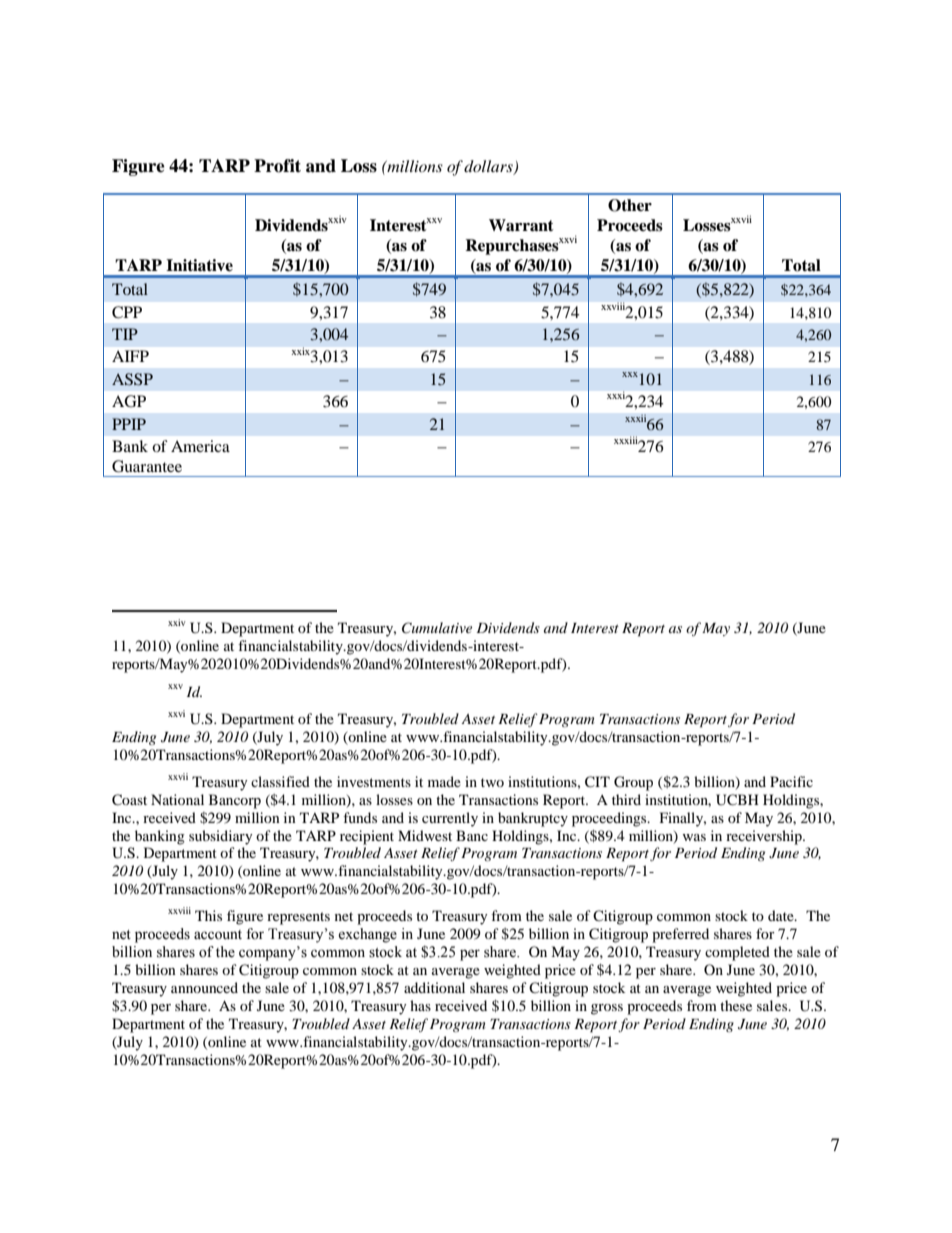 Image resolution: width=952 pixels, height=1233 pixels. What do you see at coordinates (521, 225) in the page?
I see `Warrant` at bounding box center [521, 225].
